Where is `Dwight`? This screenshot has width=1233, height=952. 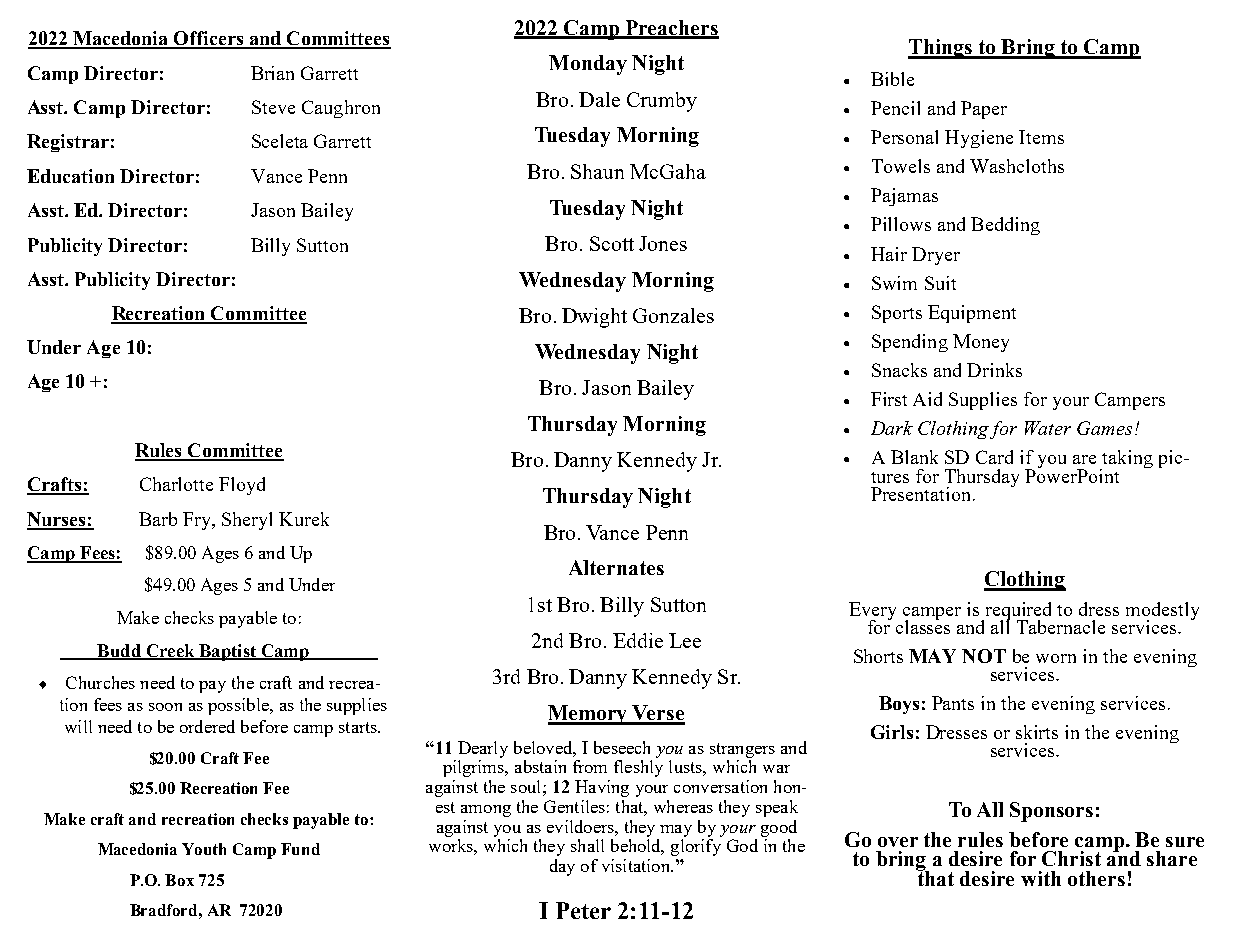
Dwight is located at coordinates (594, 318).
